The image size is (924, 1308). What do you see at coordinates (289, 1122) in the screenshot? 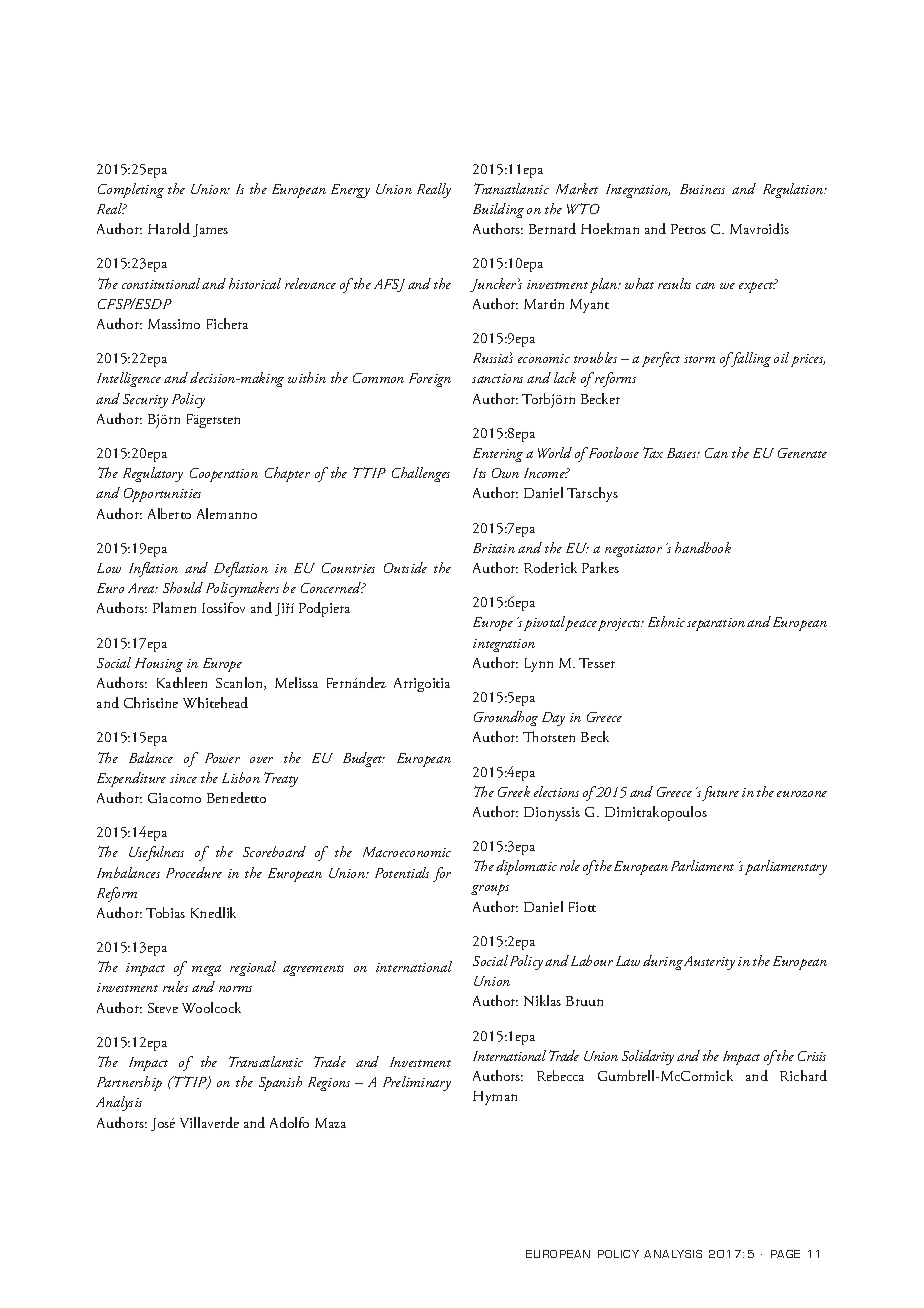
I see `Adolfo` at bounding box center [289, 1122].
